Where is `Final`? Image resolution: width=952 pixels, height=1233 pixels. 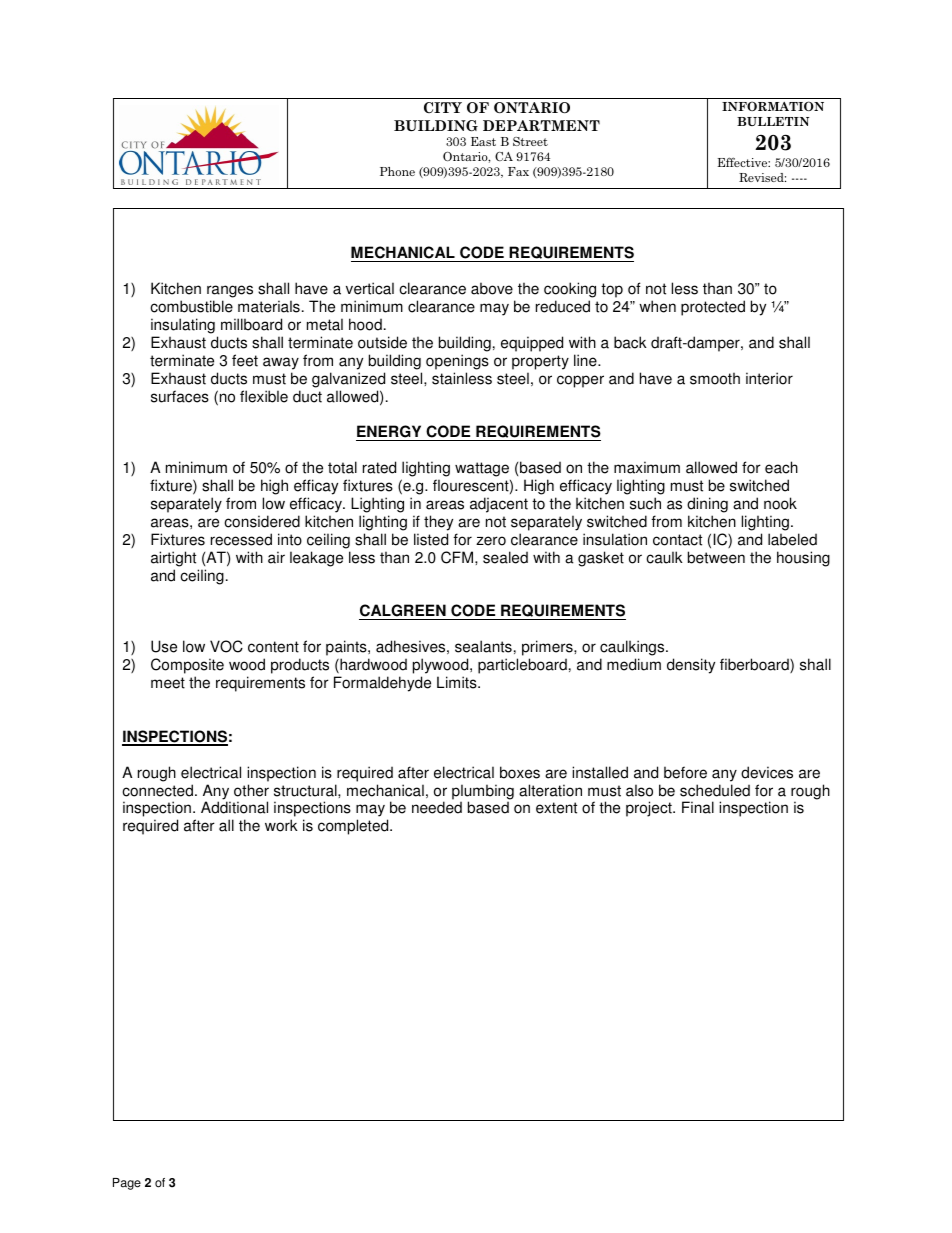 Final is located at coordinates (698, 807).
